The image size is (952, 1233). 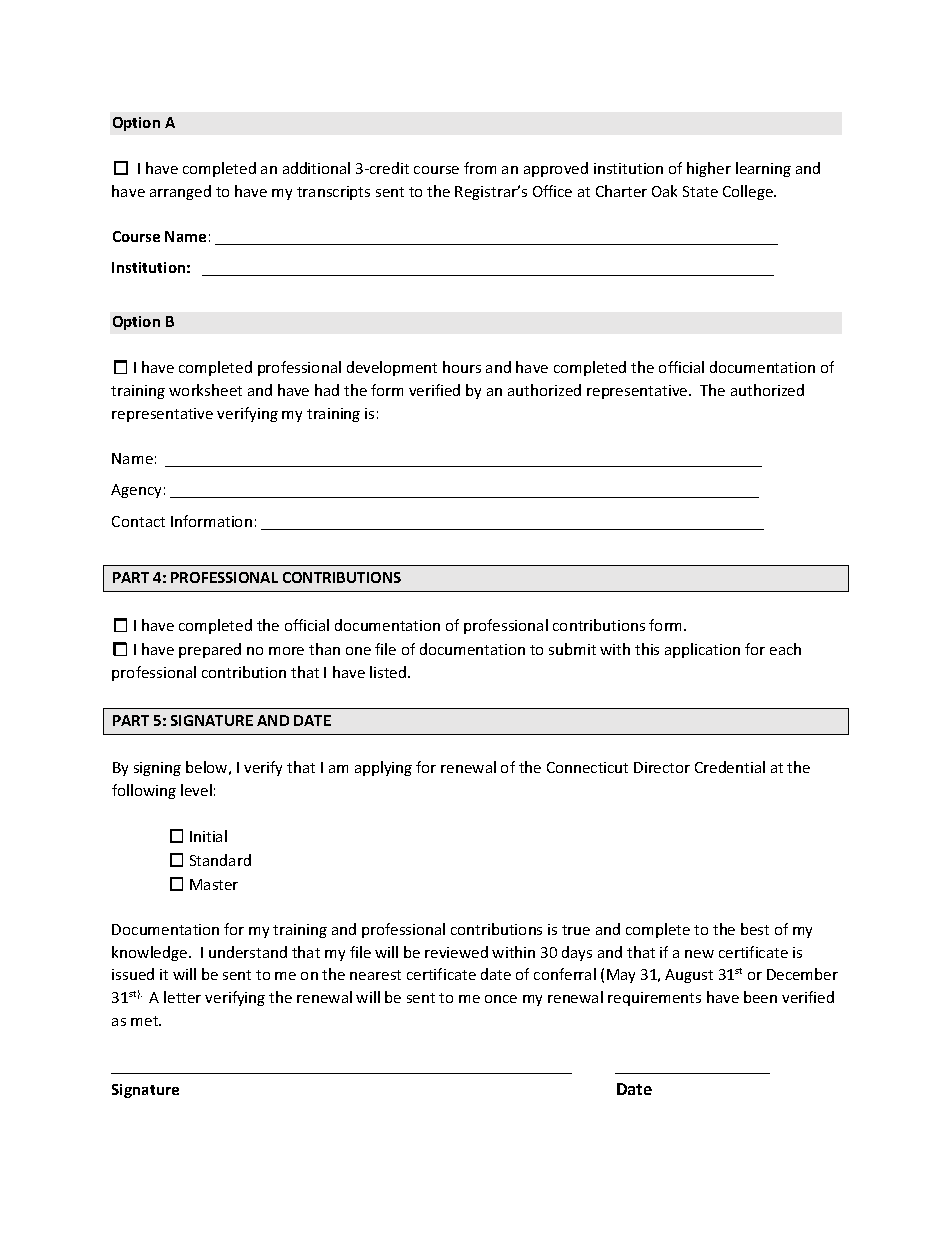 What do you see at coordinates (480, 168) in the document?
I see `from` at bounding box center [480, 168].
